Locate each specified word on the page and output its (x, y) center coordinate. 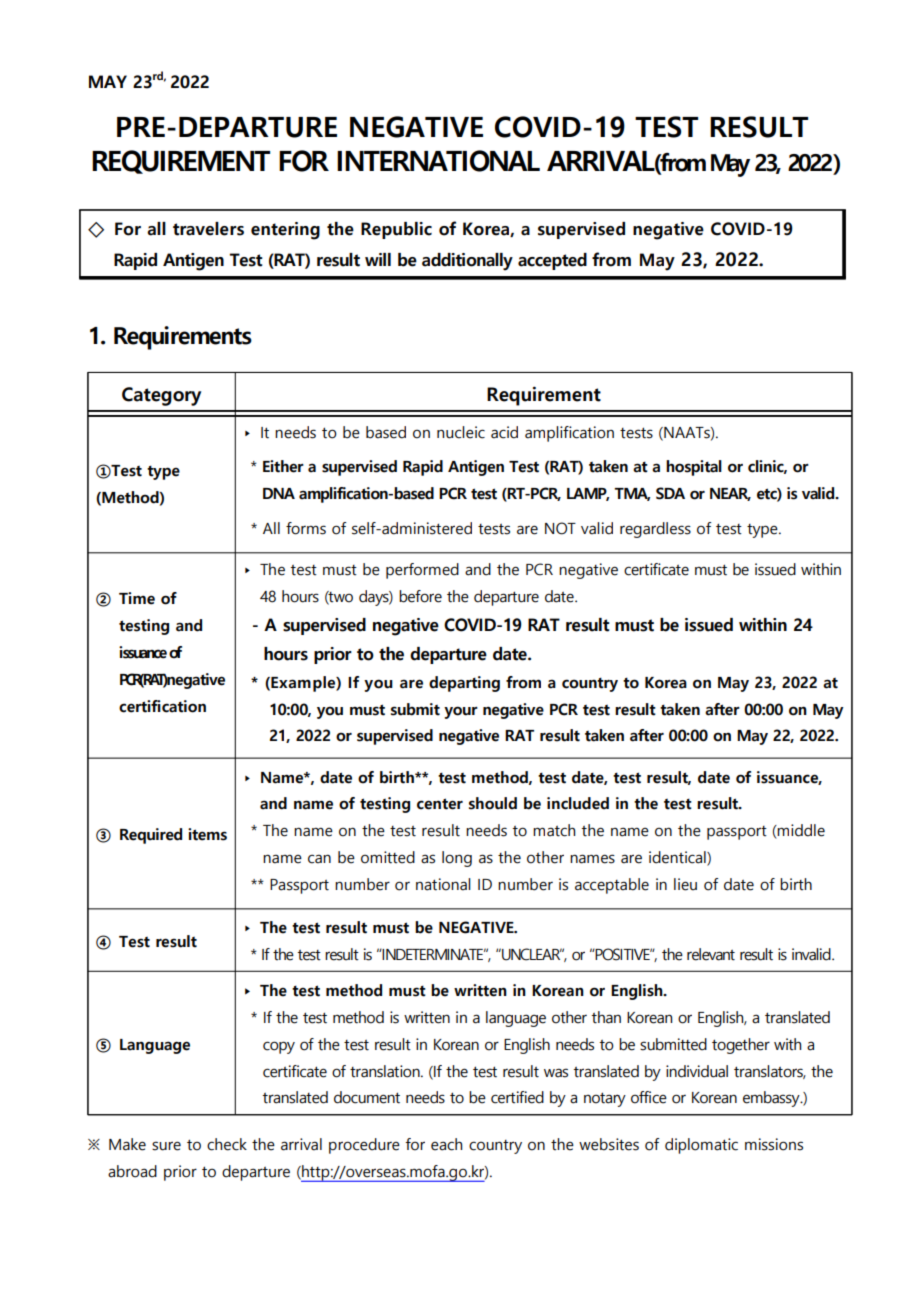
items (207, 834)
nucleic (461, 432)
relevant (711, 954)
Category (161, 396)
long (457, 859)
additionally (467, 262)
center (440, 804)
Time (137, 598)
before (420, 596)
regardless (655, 530)
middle (800, 831)
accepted (552, 261)
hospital (694, 468)
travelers (208, 229)
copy (279, 1047)
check (227, 1144)
